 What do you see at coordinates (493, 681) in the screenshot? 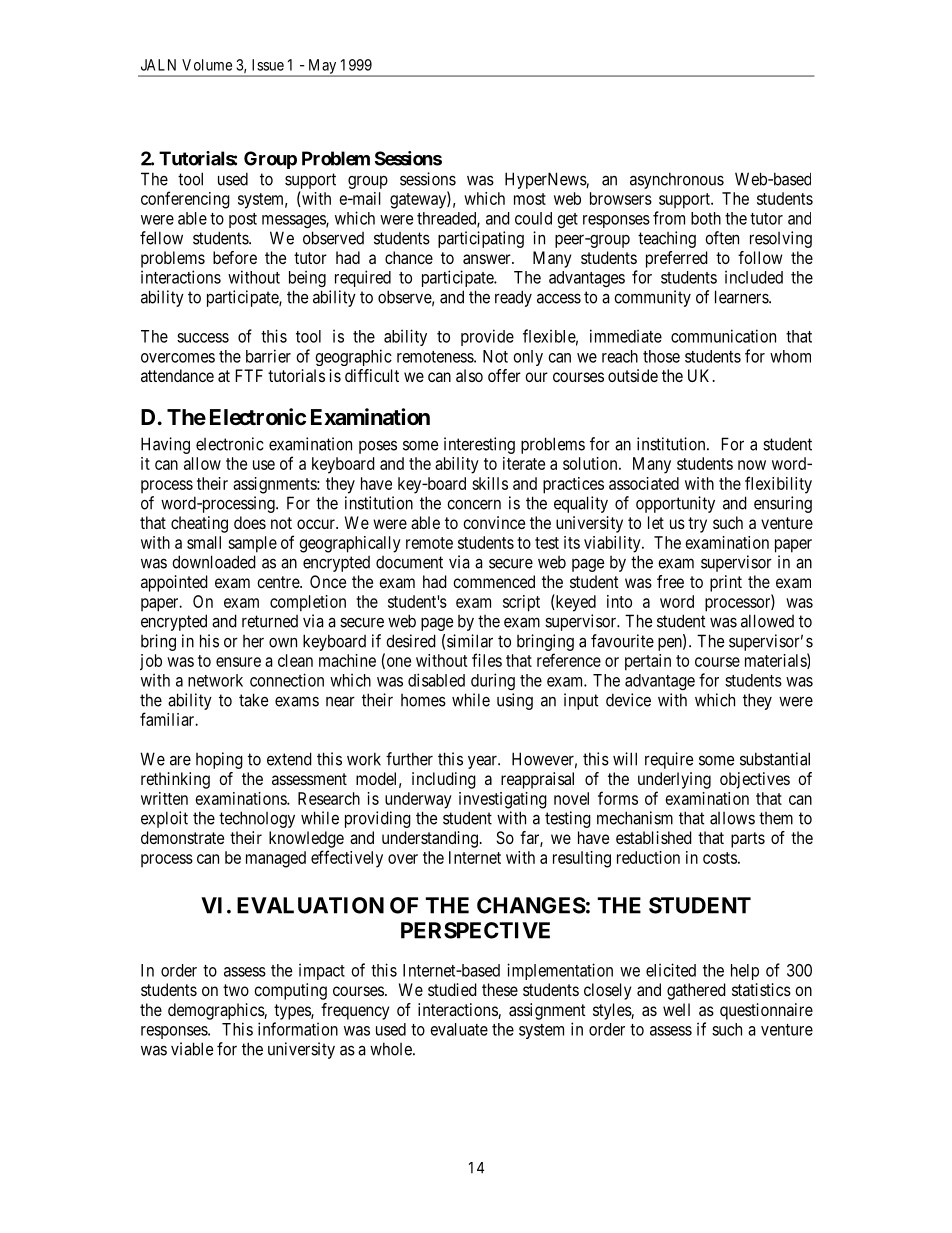
I see `during` at bounding box center [493, 681].
